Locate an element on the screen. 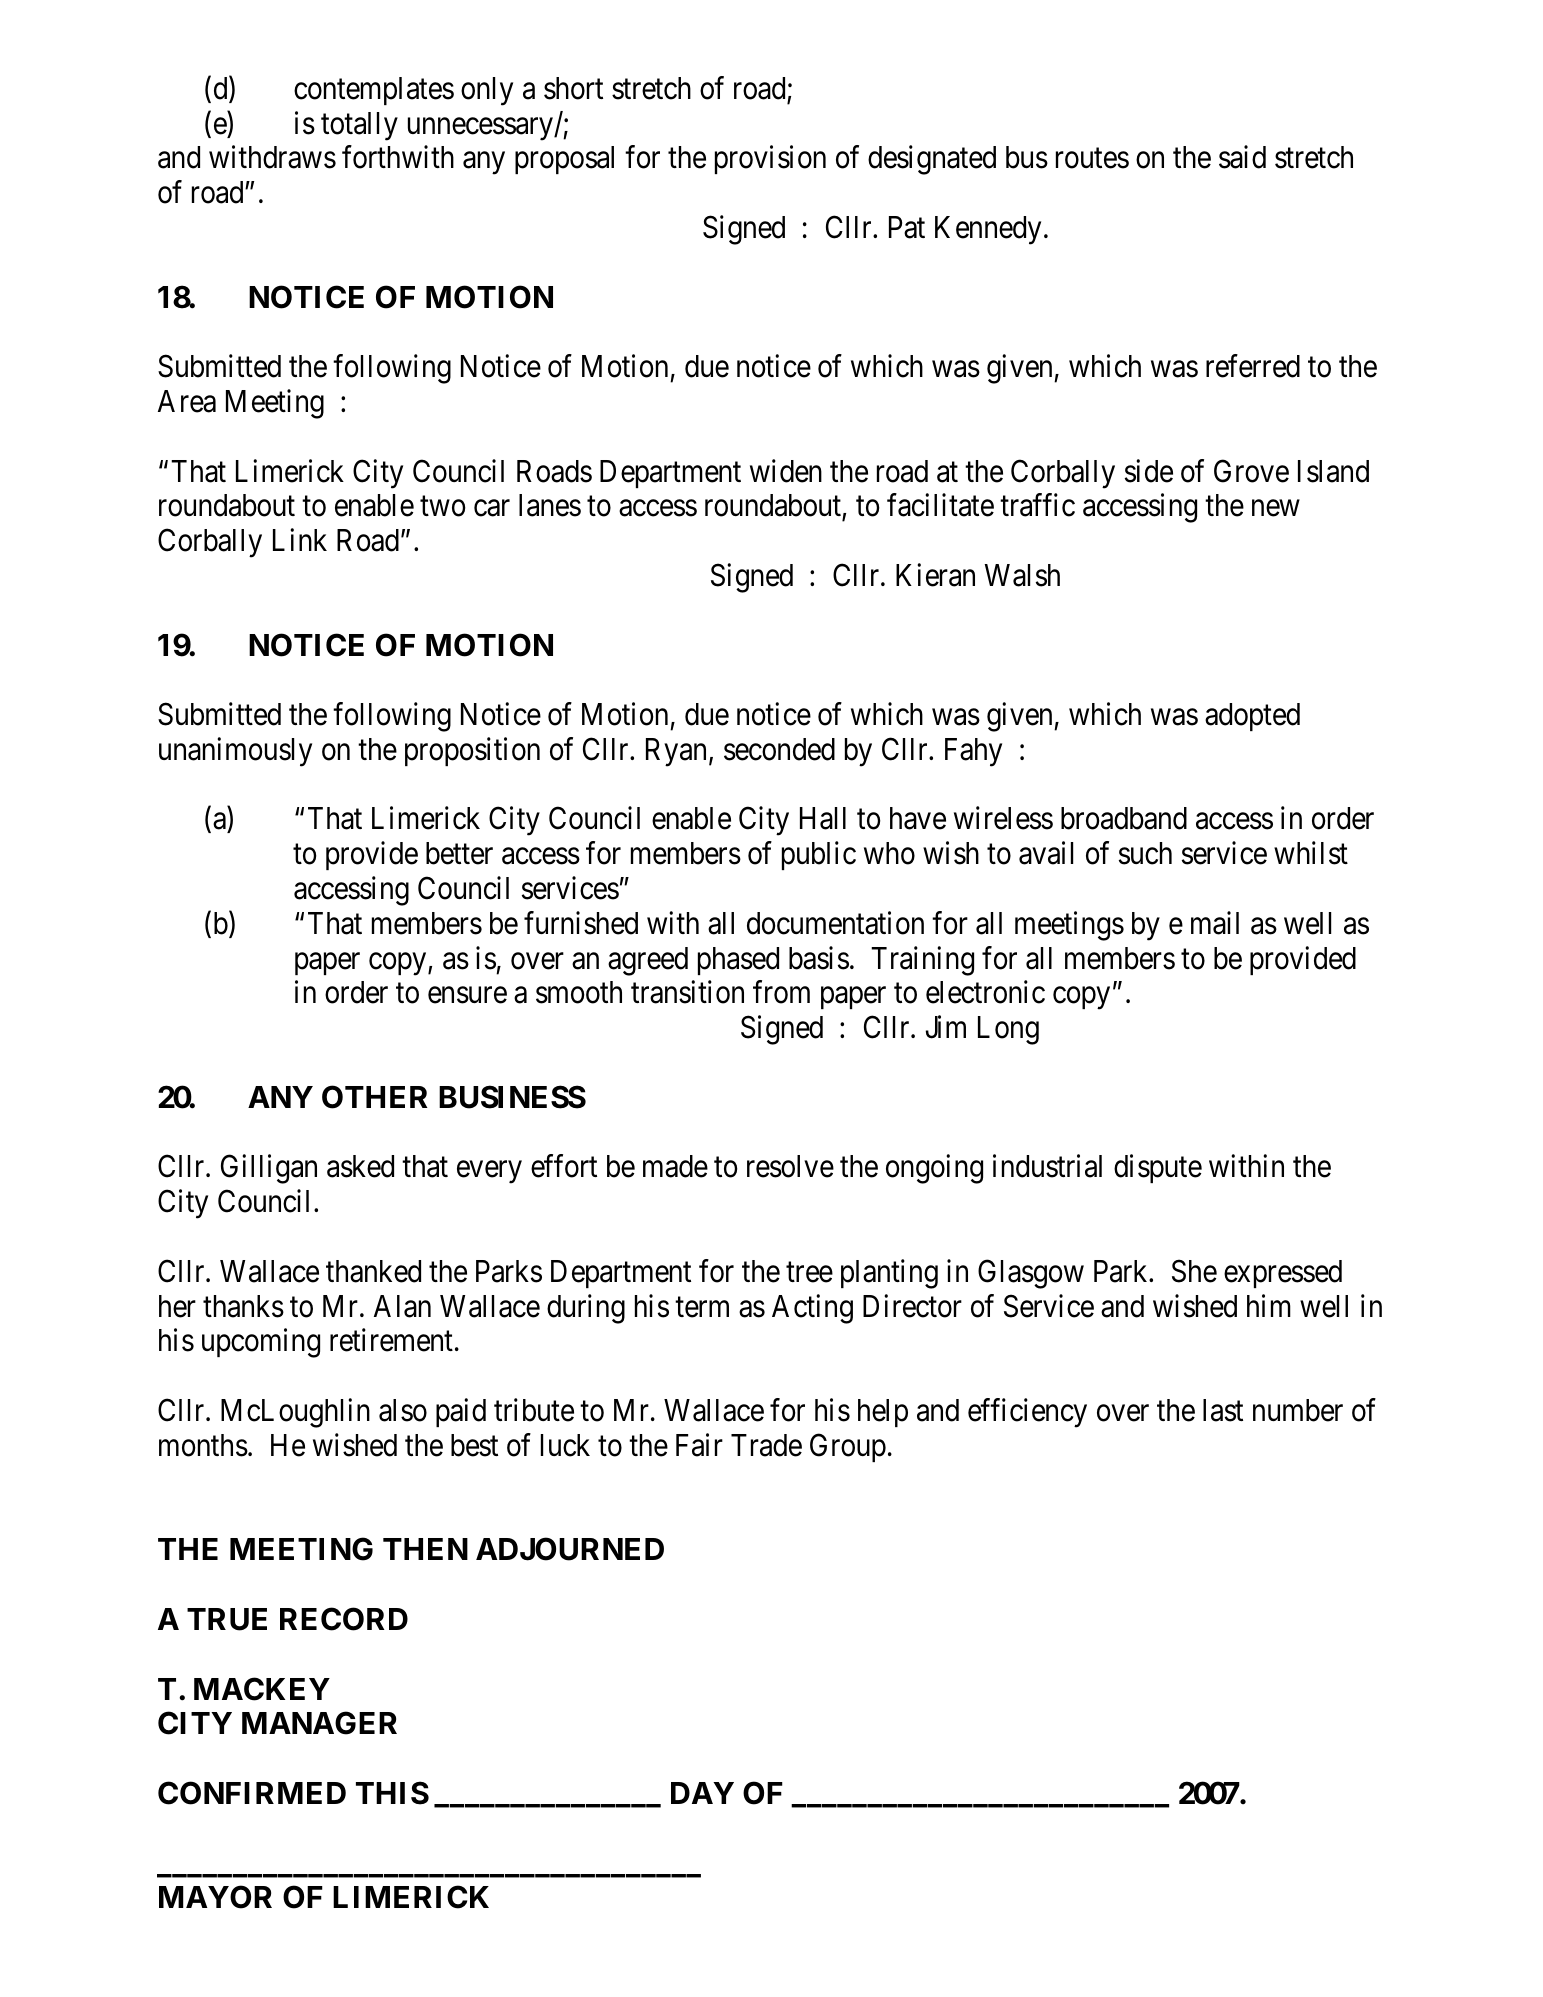 The image size is (1543, 1997). also is located at coordinates (403, 1410).
